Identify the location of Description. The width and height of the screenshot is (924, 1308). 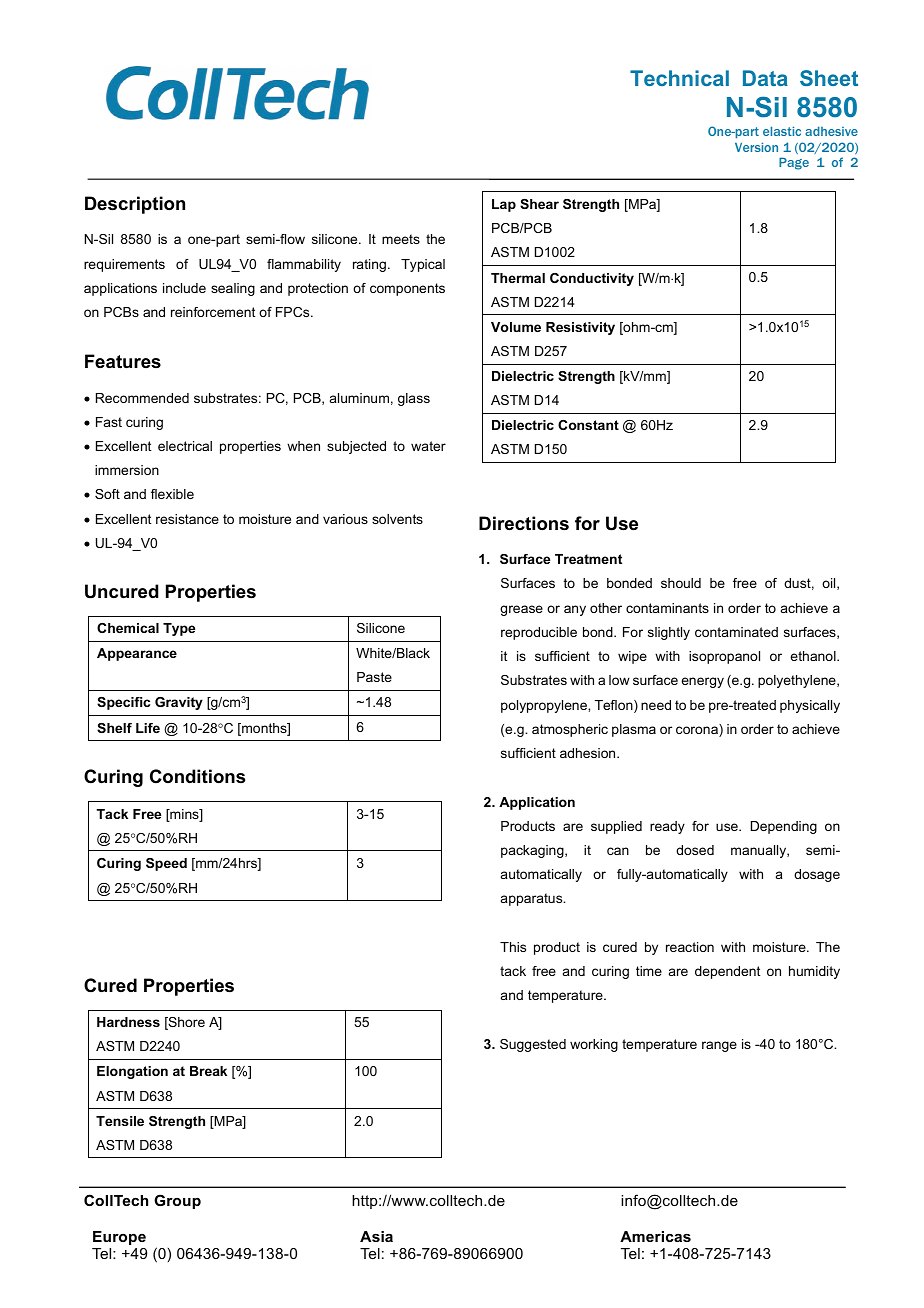
(135, 205).
